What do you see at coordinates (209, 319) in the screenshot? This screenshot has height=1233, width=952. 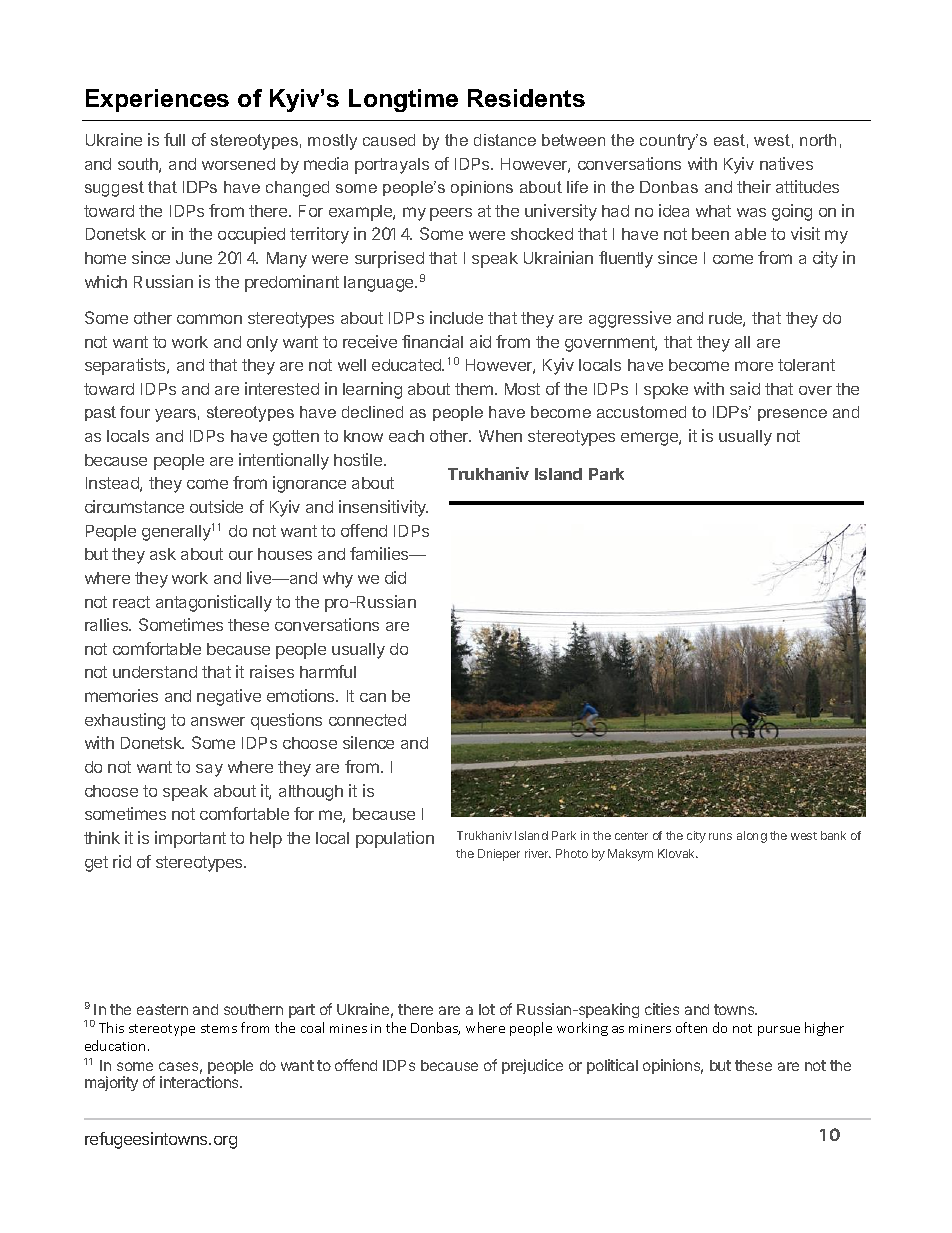 I see `common` at bounding box center [209, 319].
